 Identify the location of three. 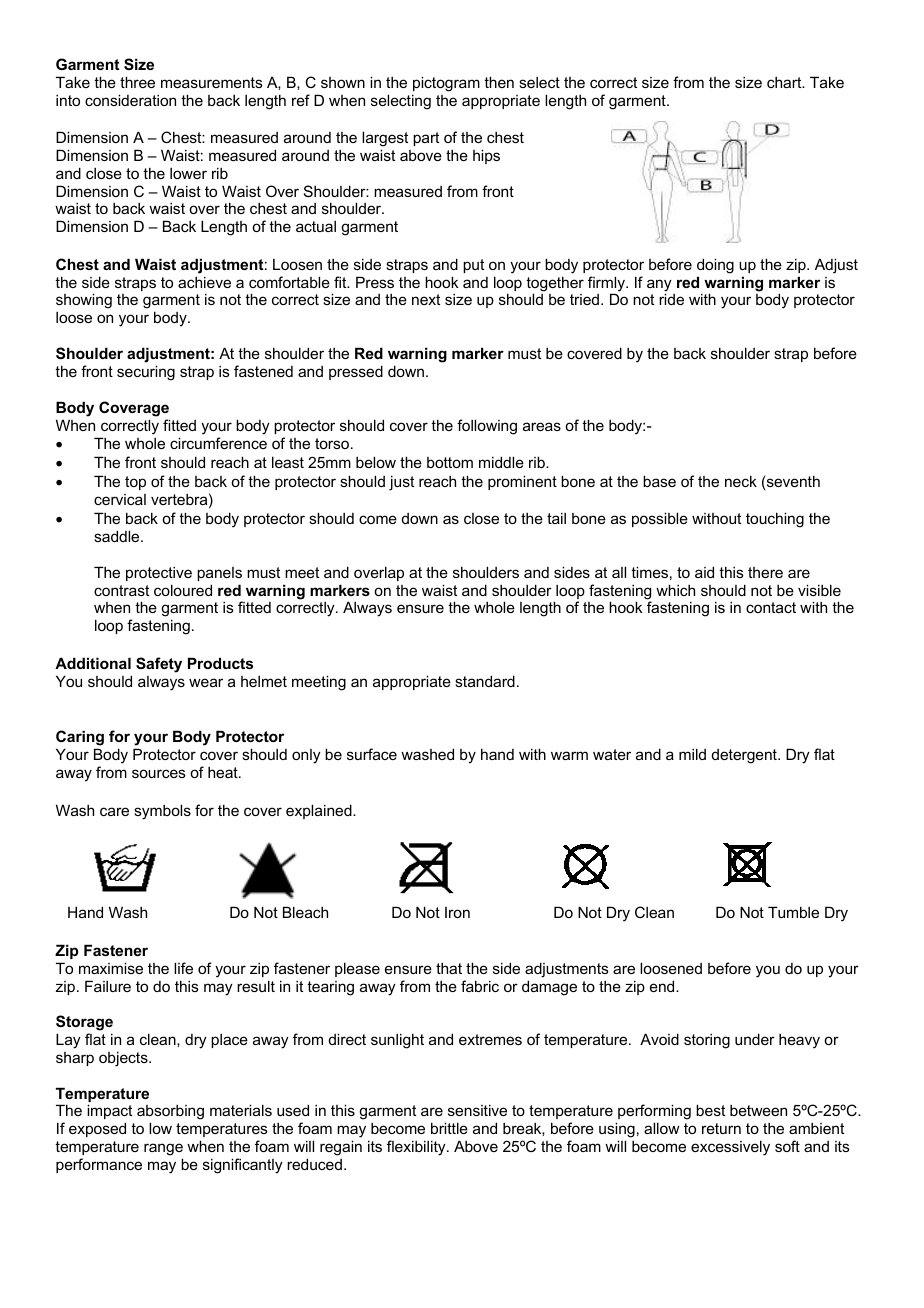
(137, 82).
